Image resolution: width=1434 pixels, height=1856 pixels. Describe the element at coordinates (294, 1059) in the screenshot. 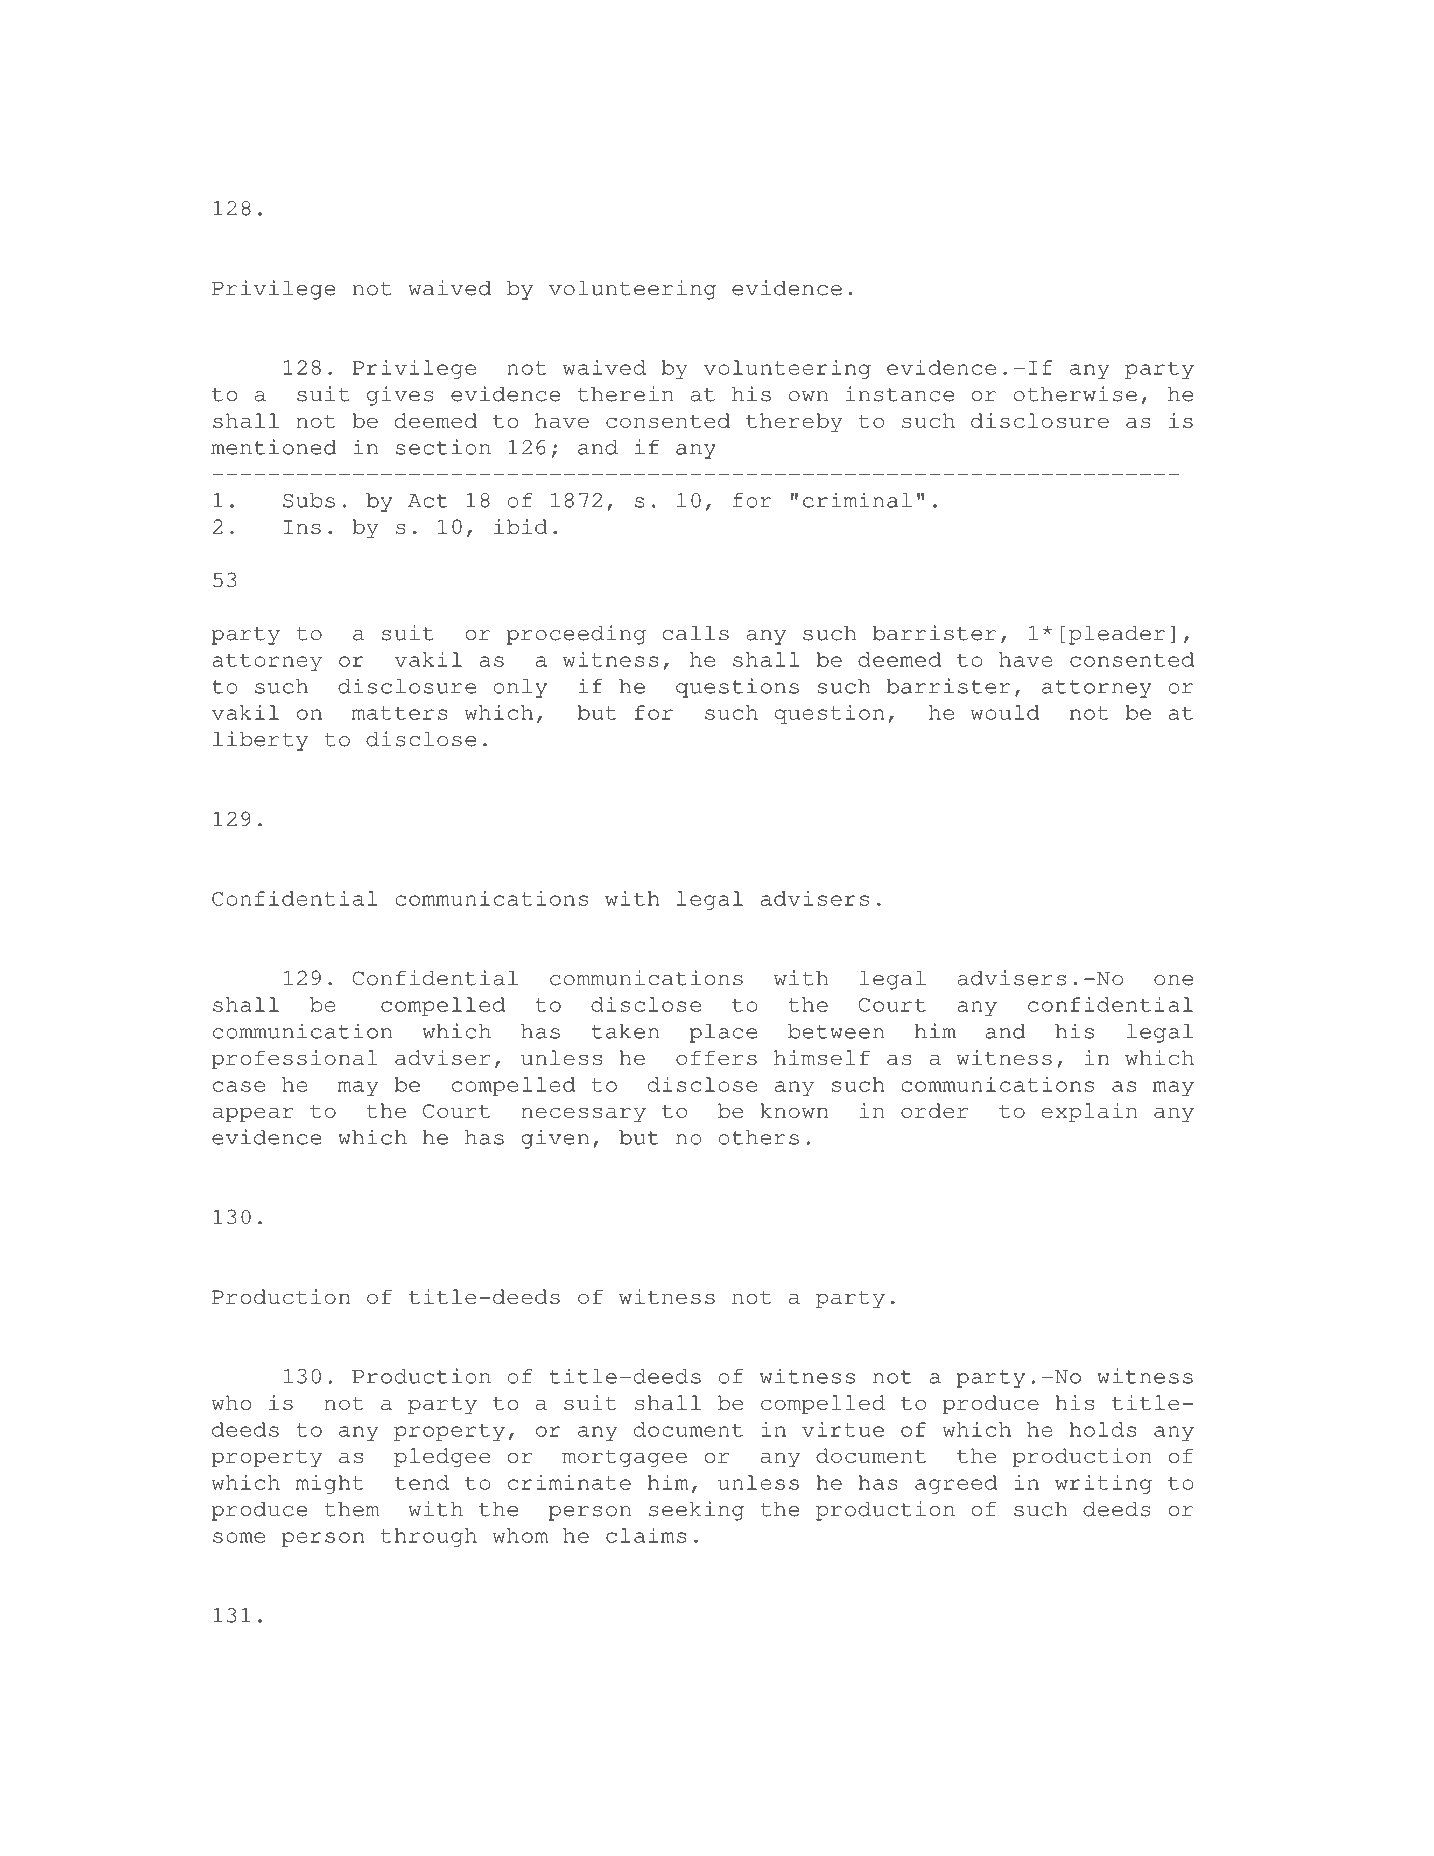

I see `professional` at that location.
